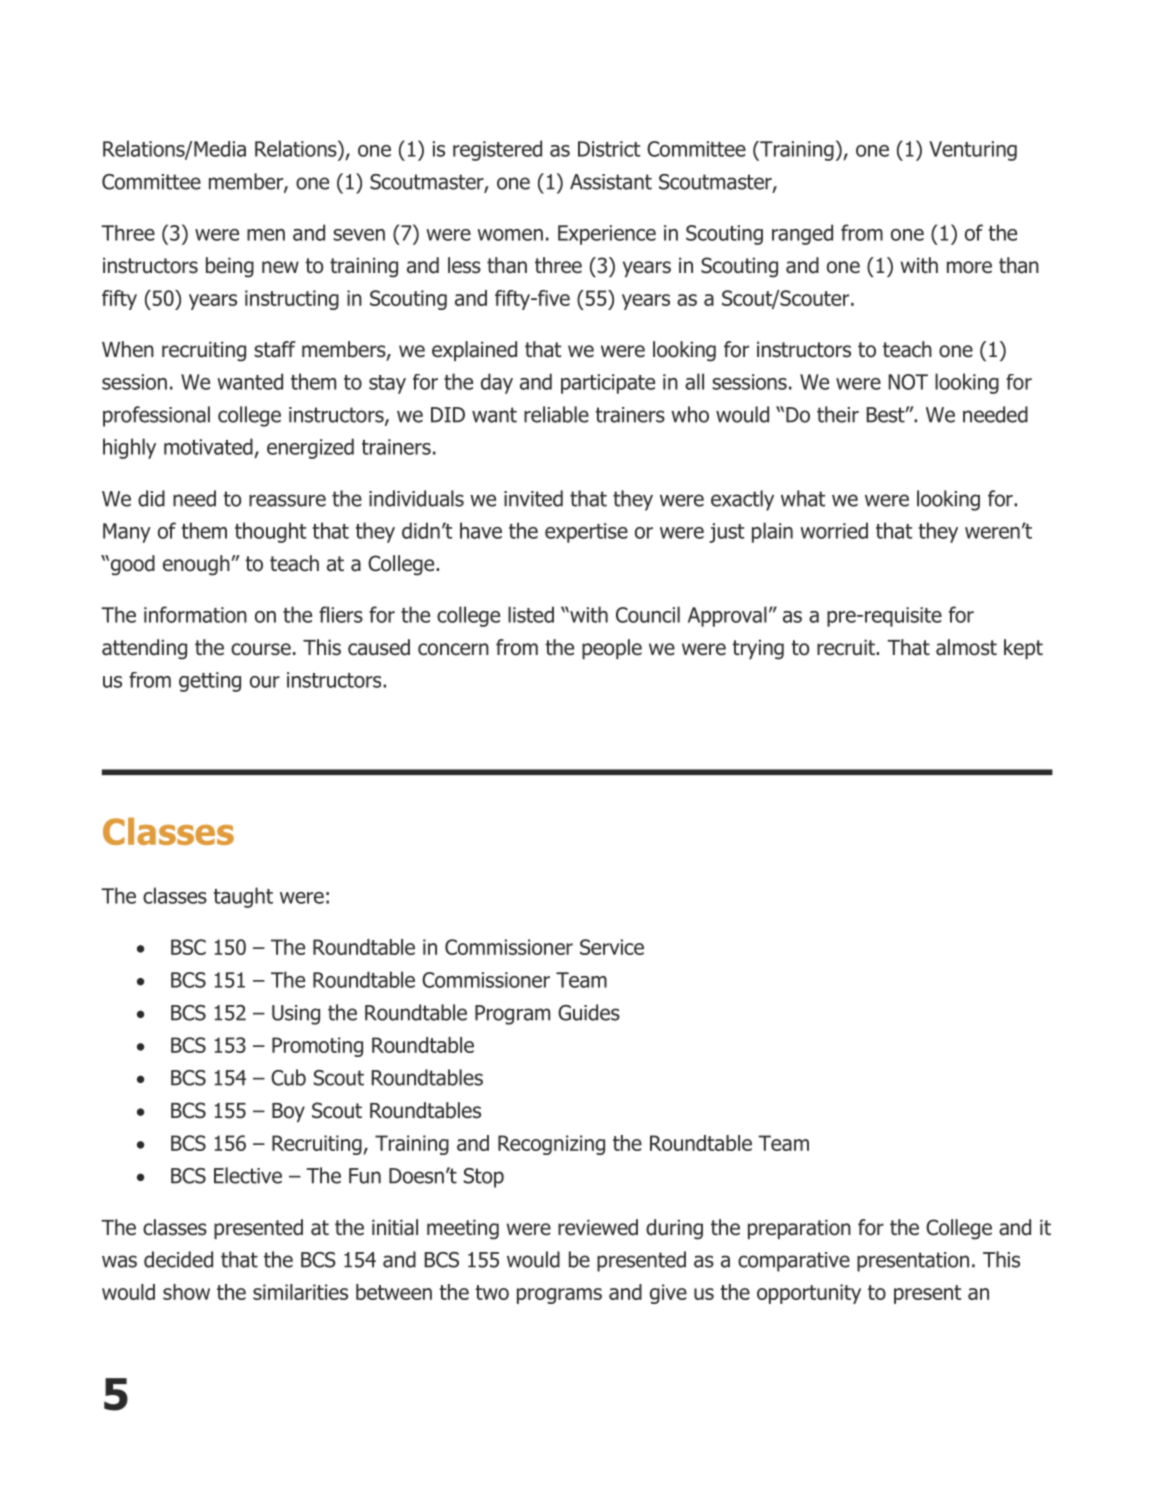  I want to click on preparation, so click(799, 1229).
